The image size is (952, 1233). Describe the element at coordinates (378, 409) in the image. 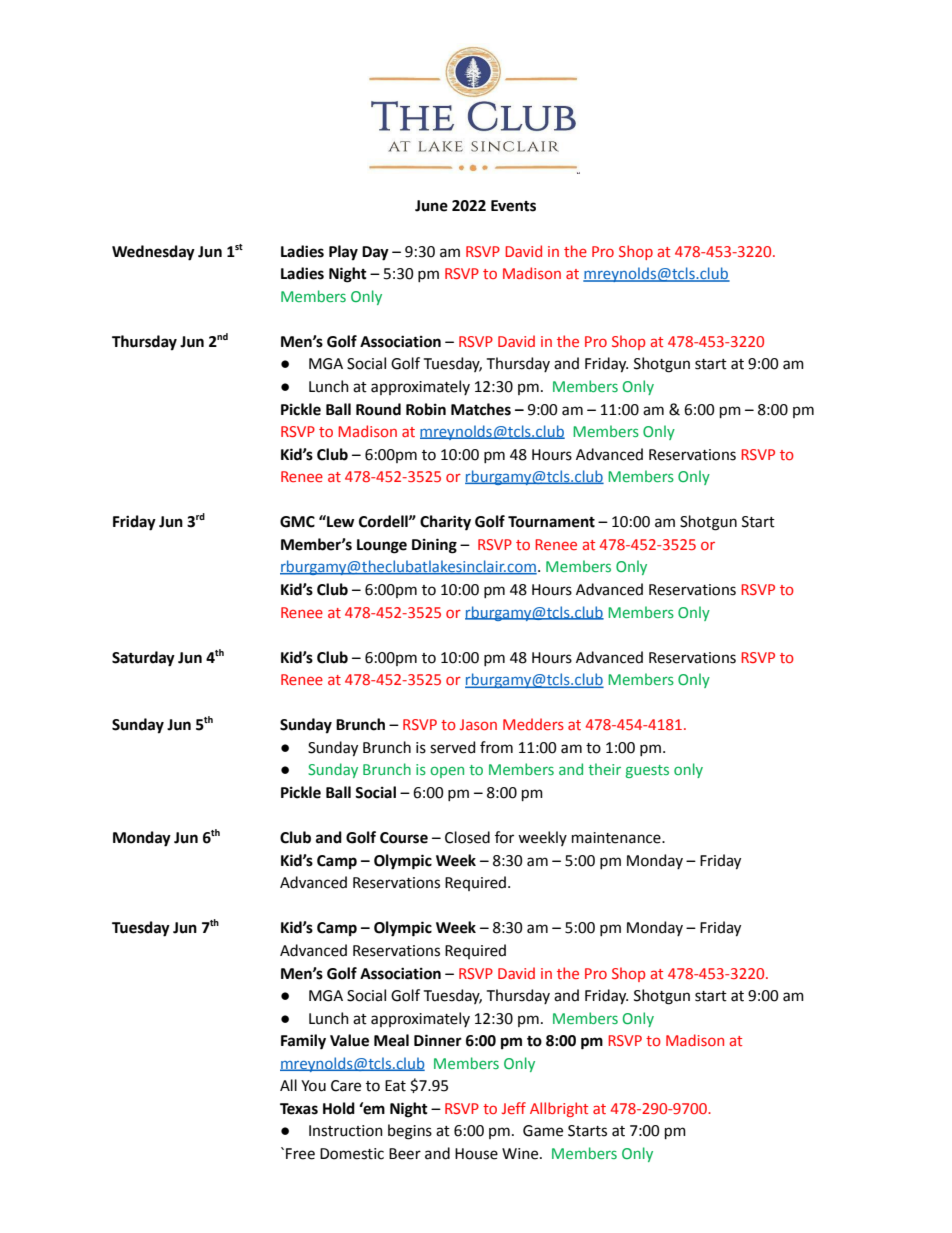

I see `Round` at that location.
